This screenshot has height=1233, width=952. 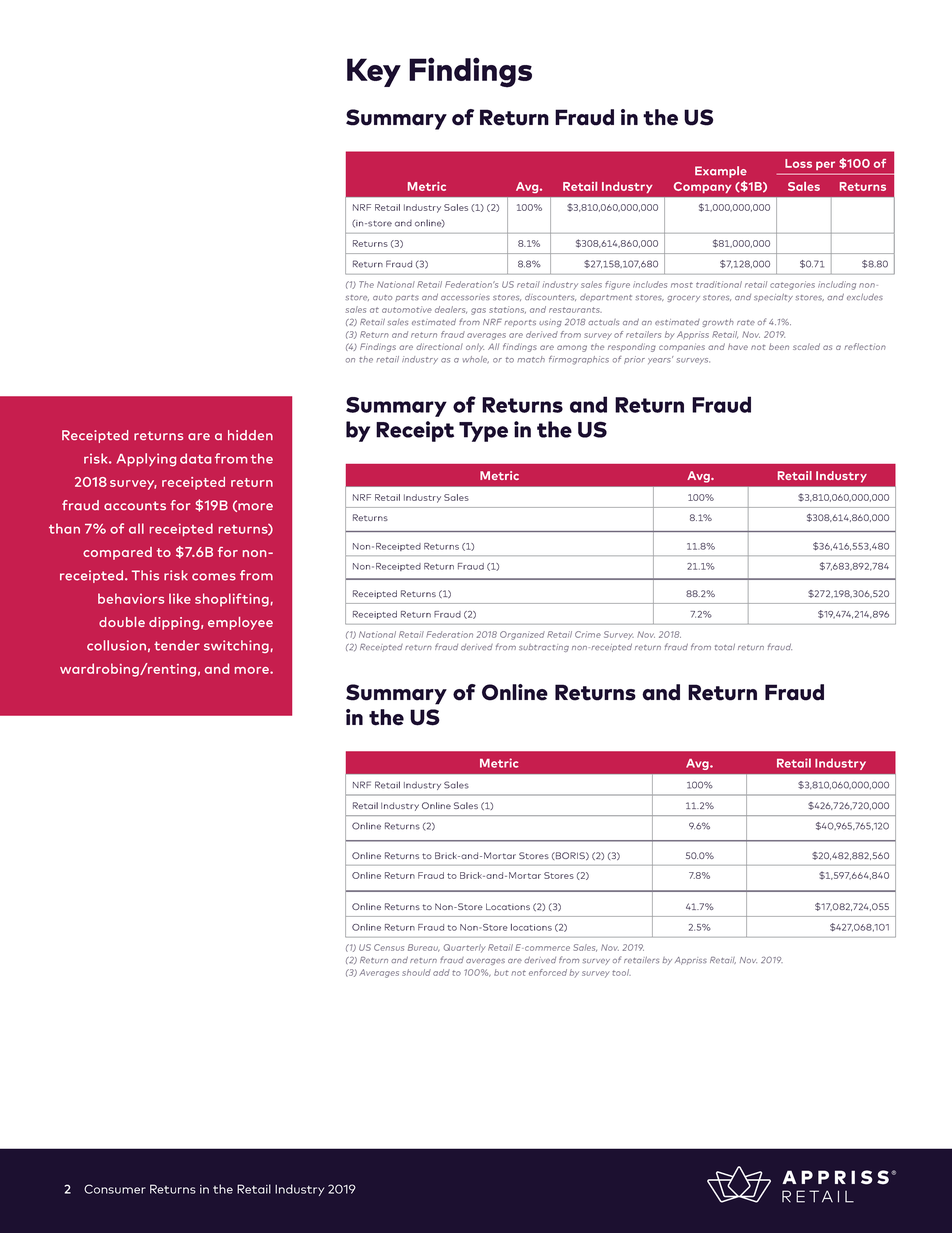 What do you see at coordinates (798, 163) in the screenshot?
I see `Loss` at bounding box center [798, 163].
